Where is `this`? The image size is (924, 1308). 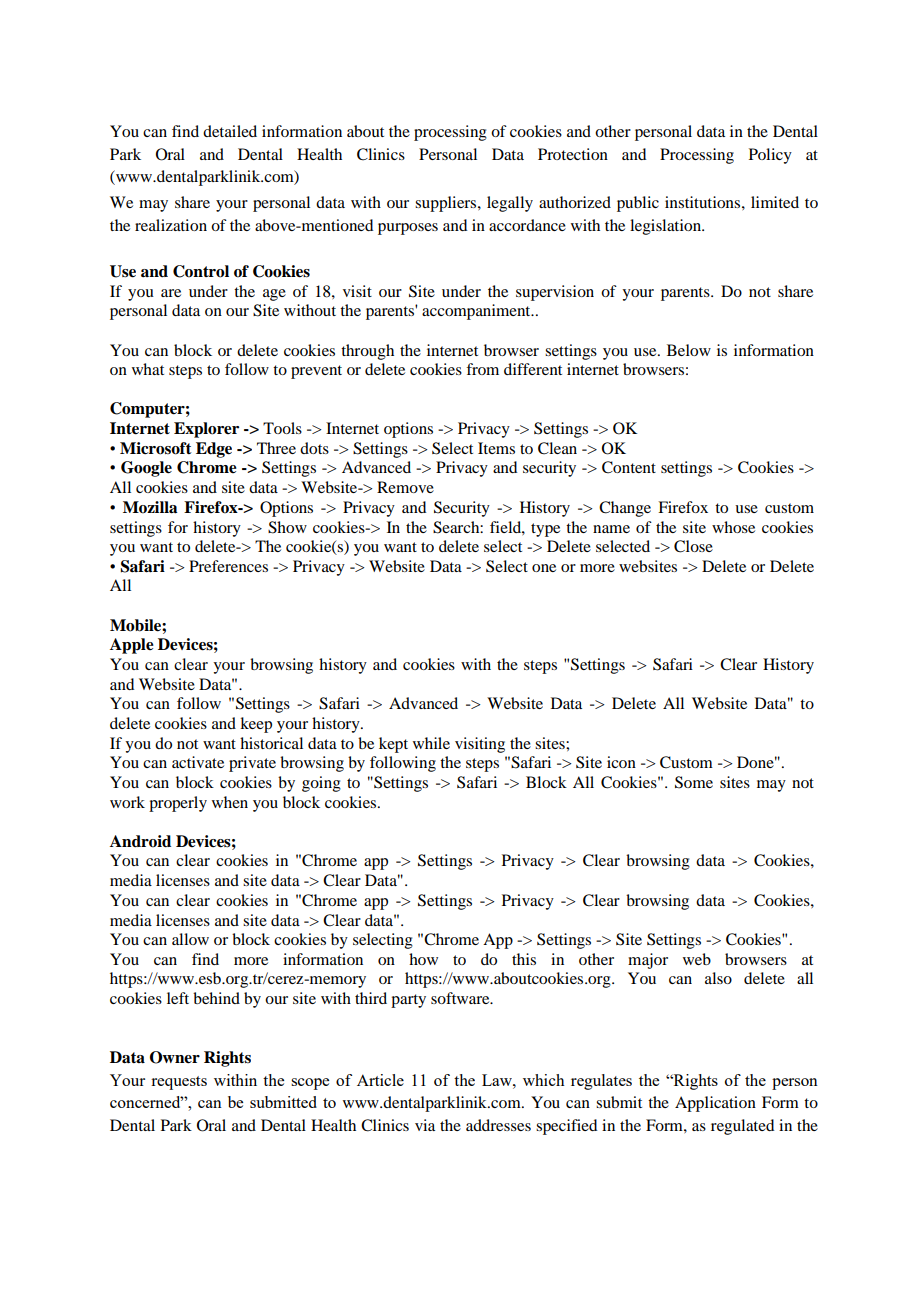
this is located at coordinates (524, 959).
